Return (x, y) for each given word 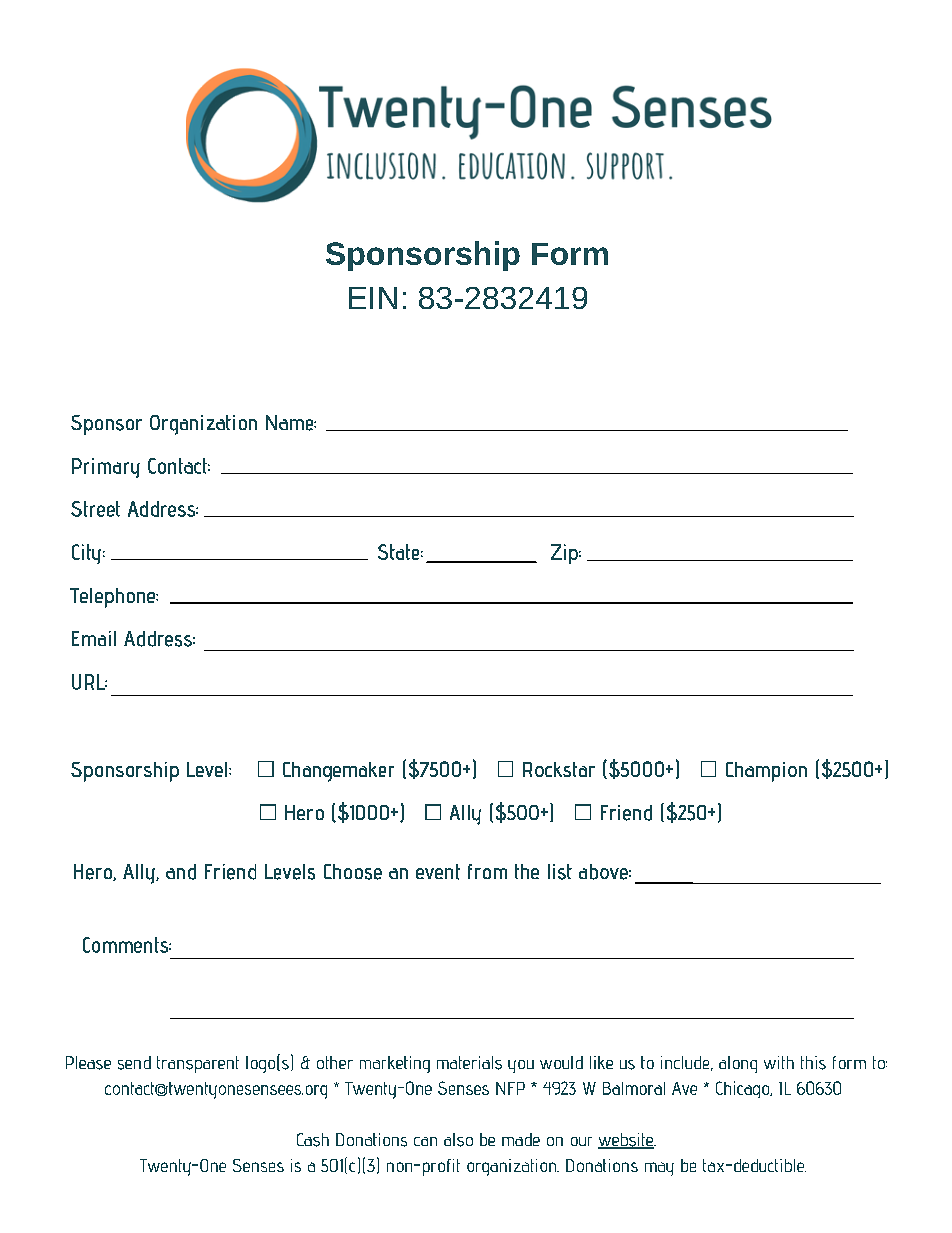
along (738, 1064)
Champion (766, 772)
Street (95, 509)
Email (94, 638)
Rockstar (559, 769)
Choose (353, 872)
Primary (106, 468)
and (181, 872)
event (438, 872)
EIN (373, 298)
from (487, 871)
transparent (198, 1064)
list (560, 872)
